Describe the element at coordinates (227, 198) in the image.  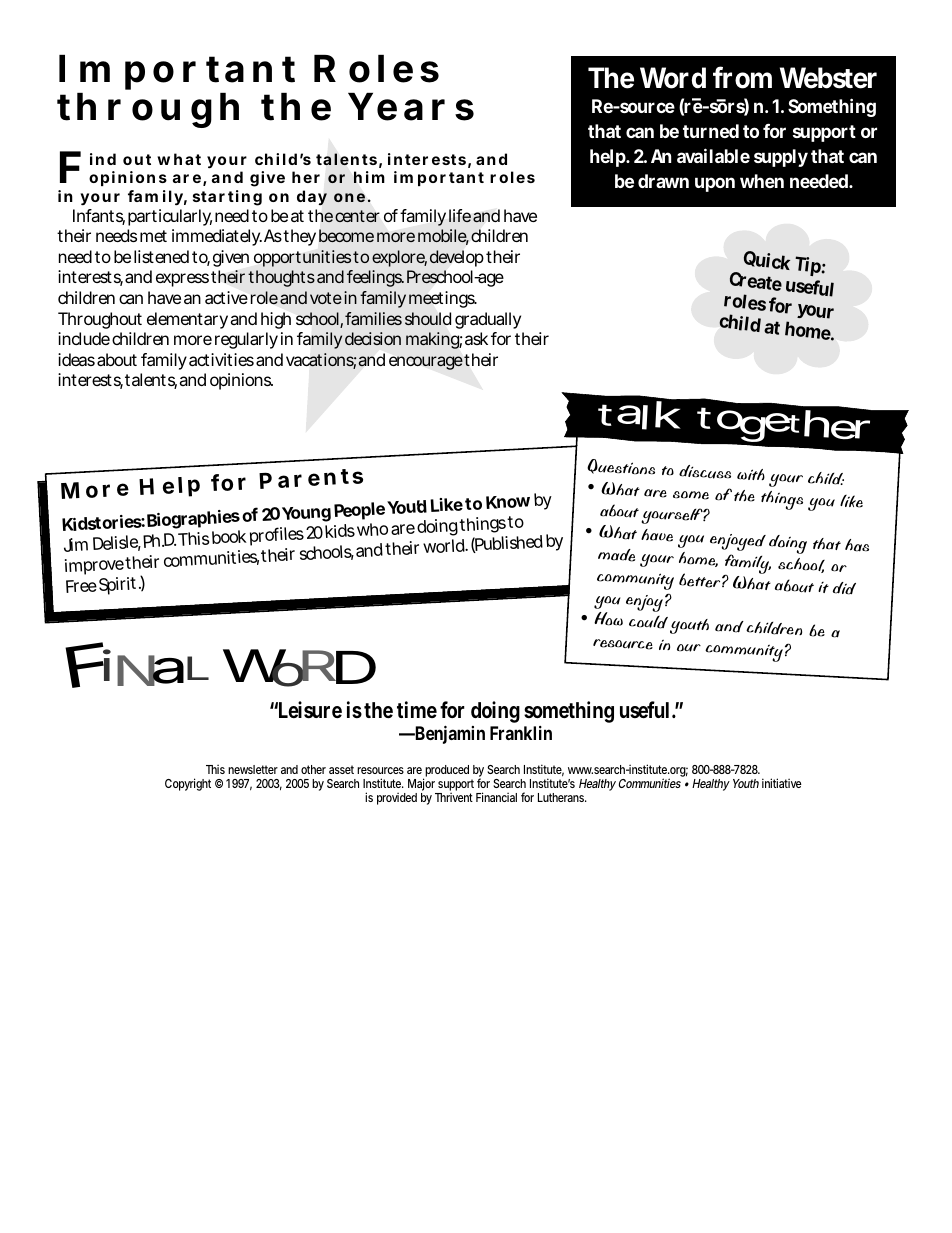
I see `starting` at that location.
